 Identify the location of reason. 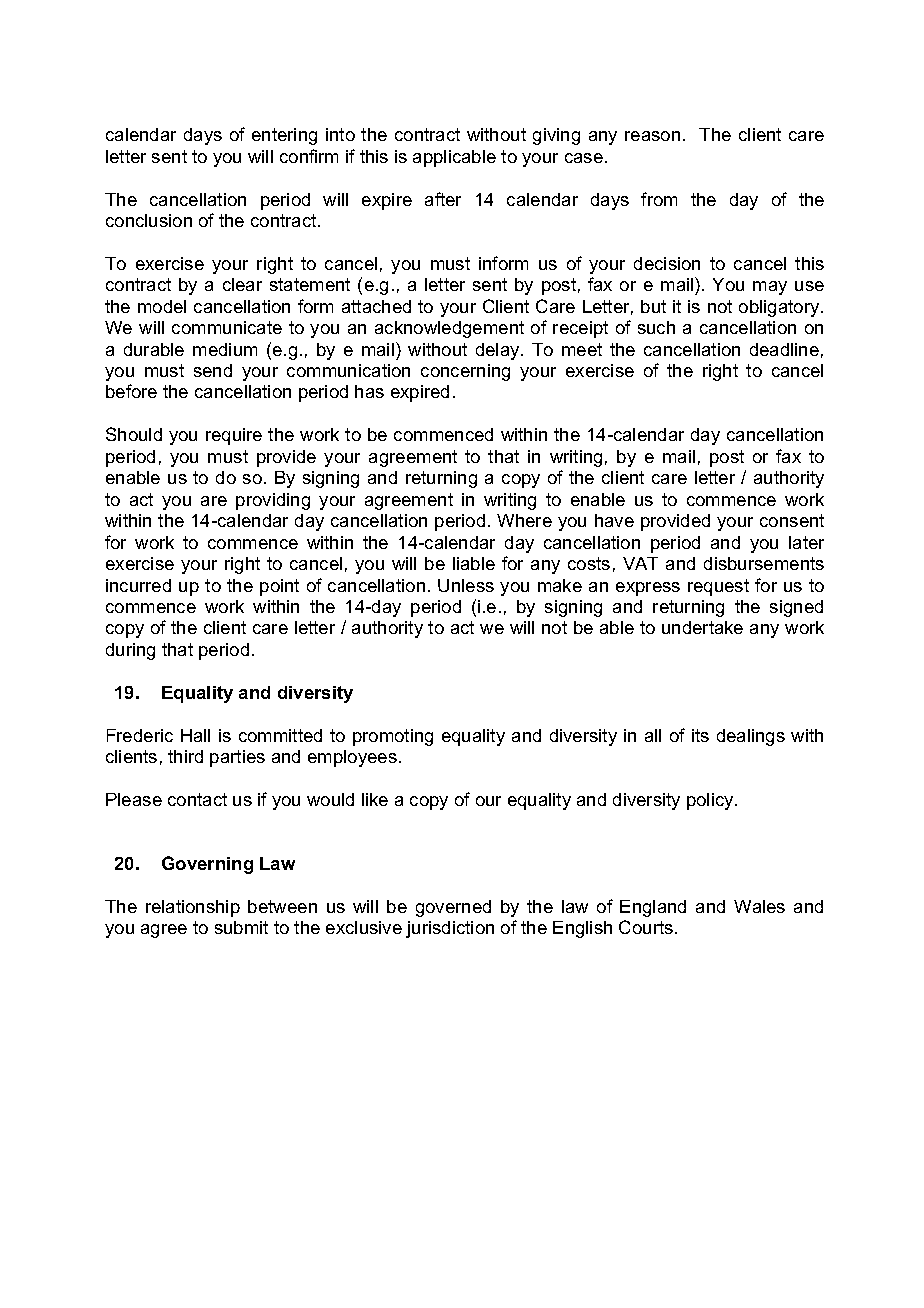
(652, 136).
